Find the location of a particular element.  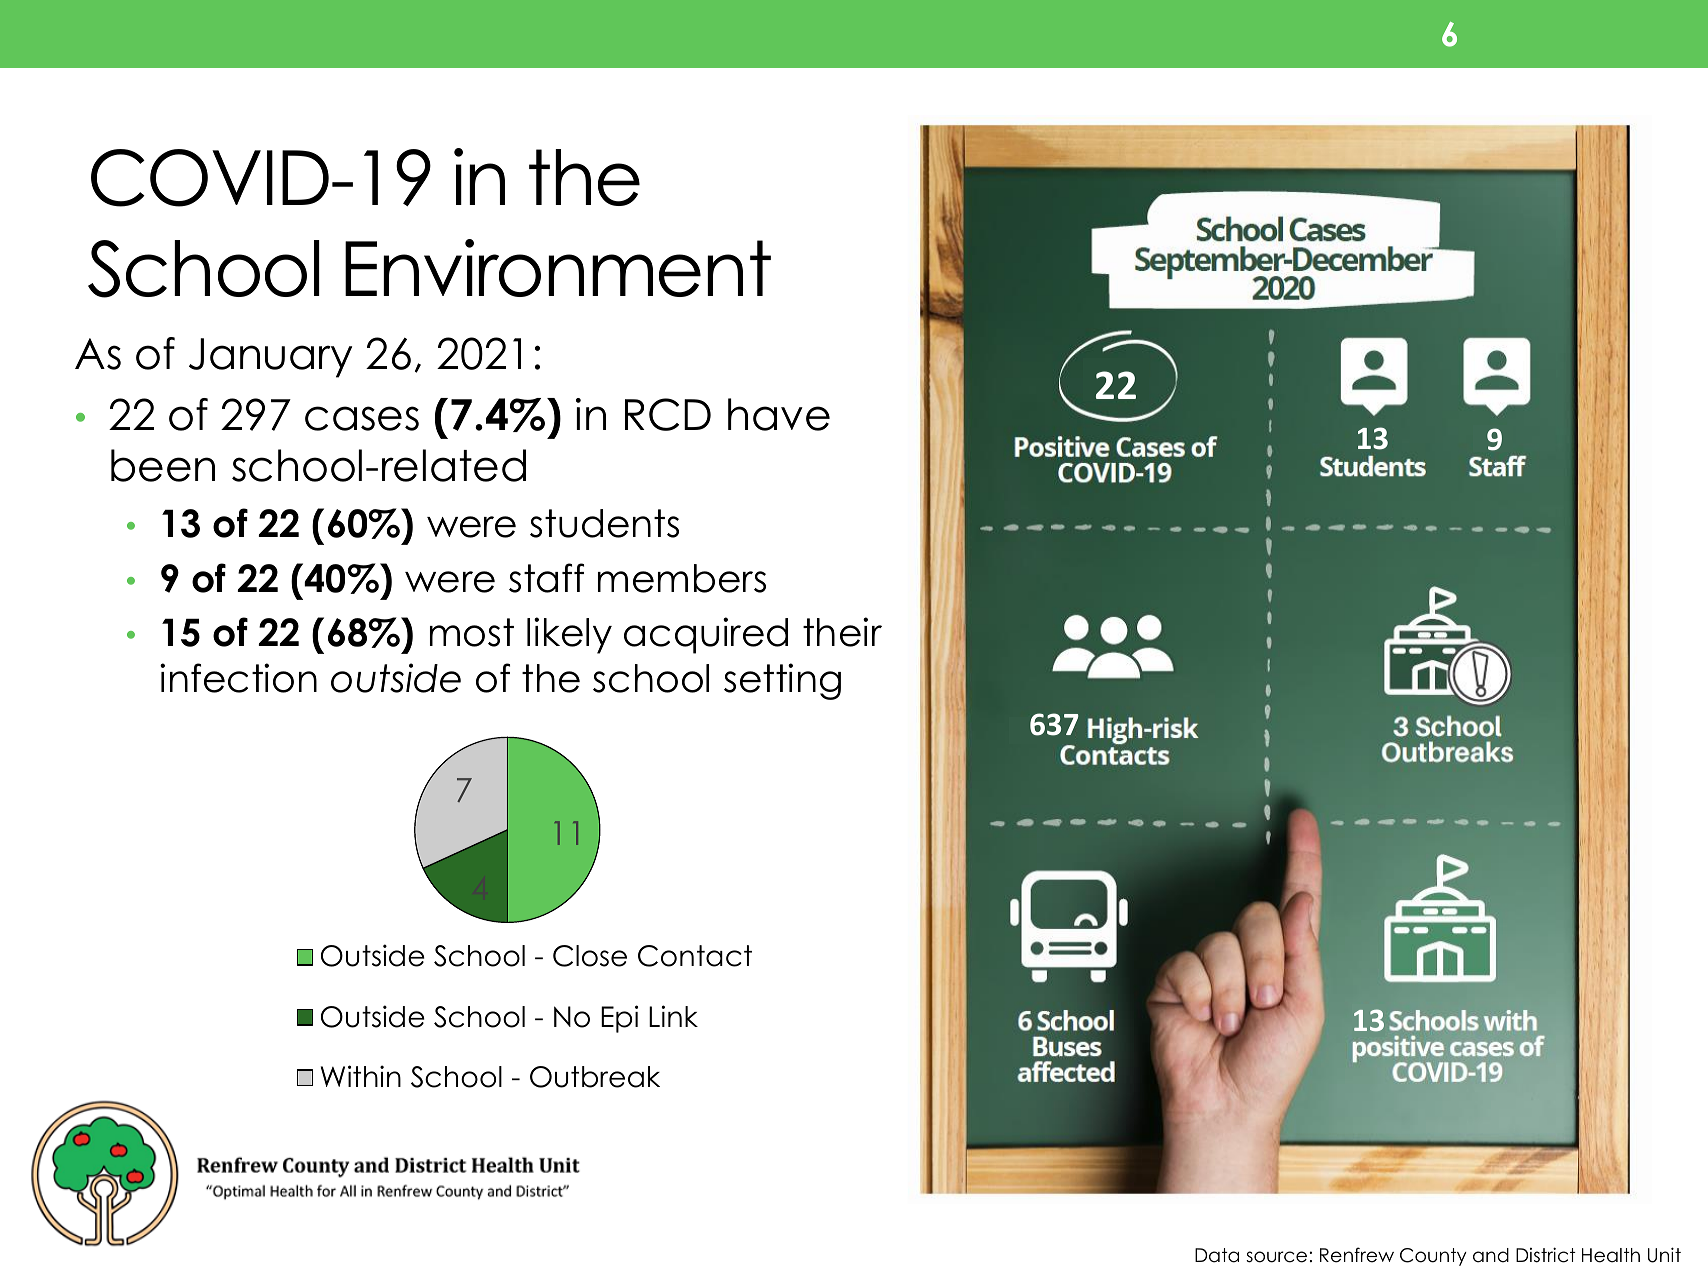

January is located at coordinates (270, 358).
